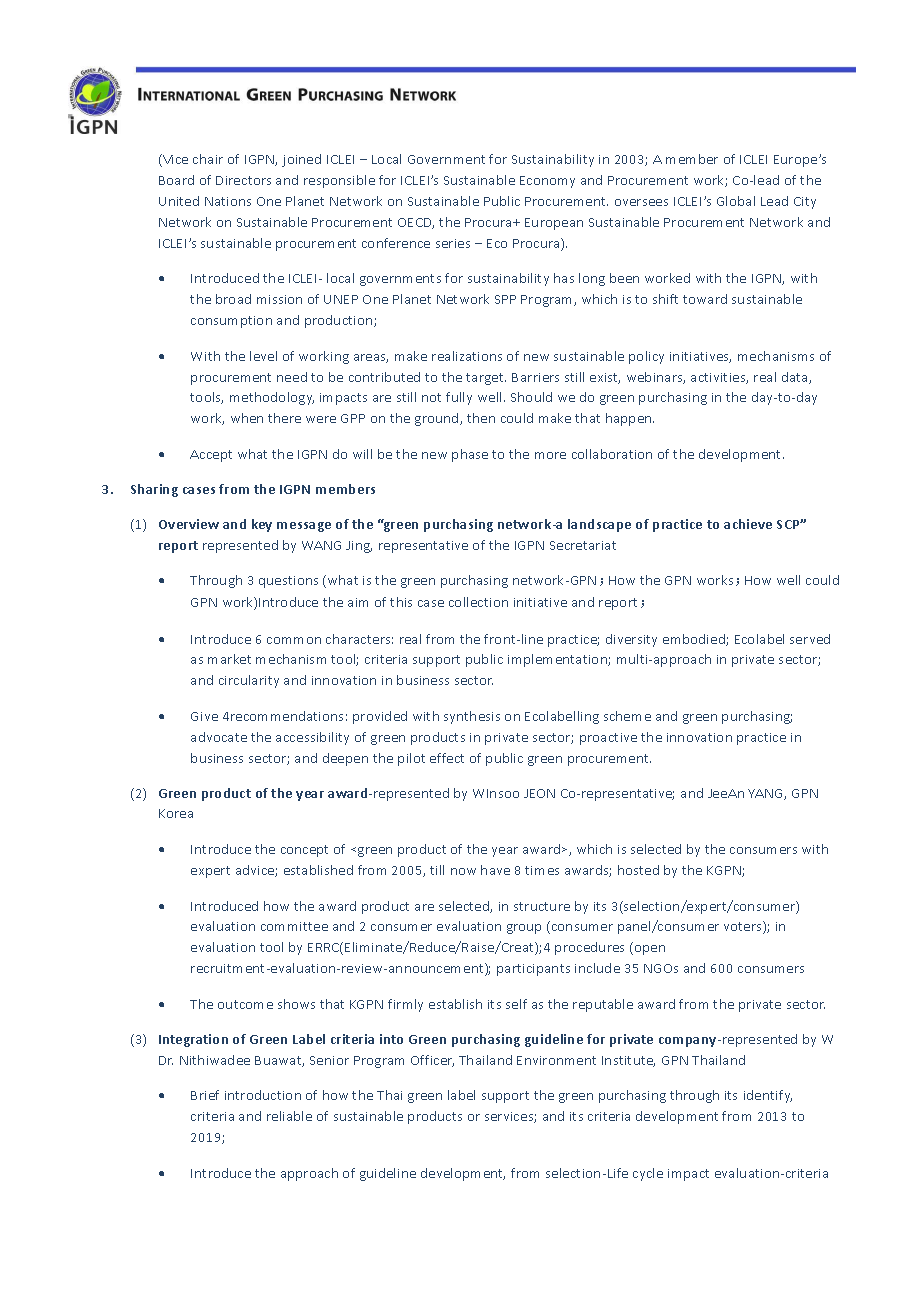 The width and height of the screenshot is (924, 1308). What do you see at coordinates (748, 524) in the screenshot?
I see `achieve` at bounding box center [748, 524].
